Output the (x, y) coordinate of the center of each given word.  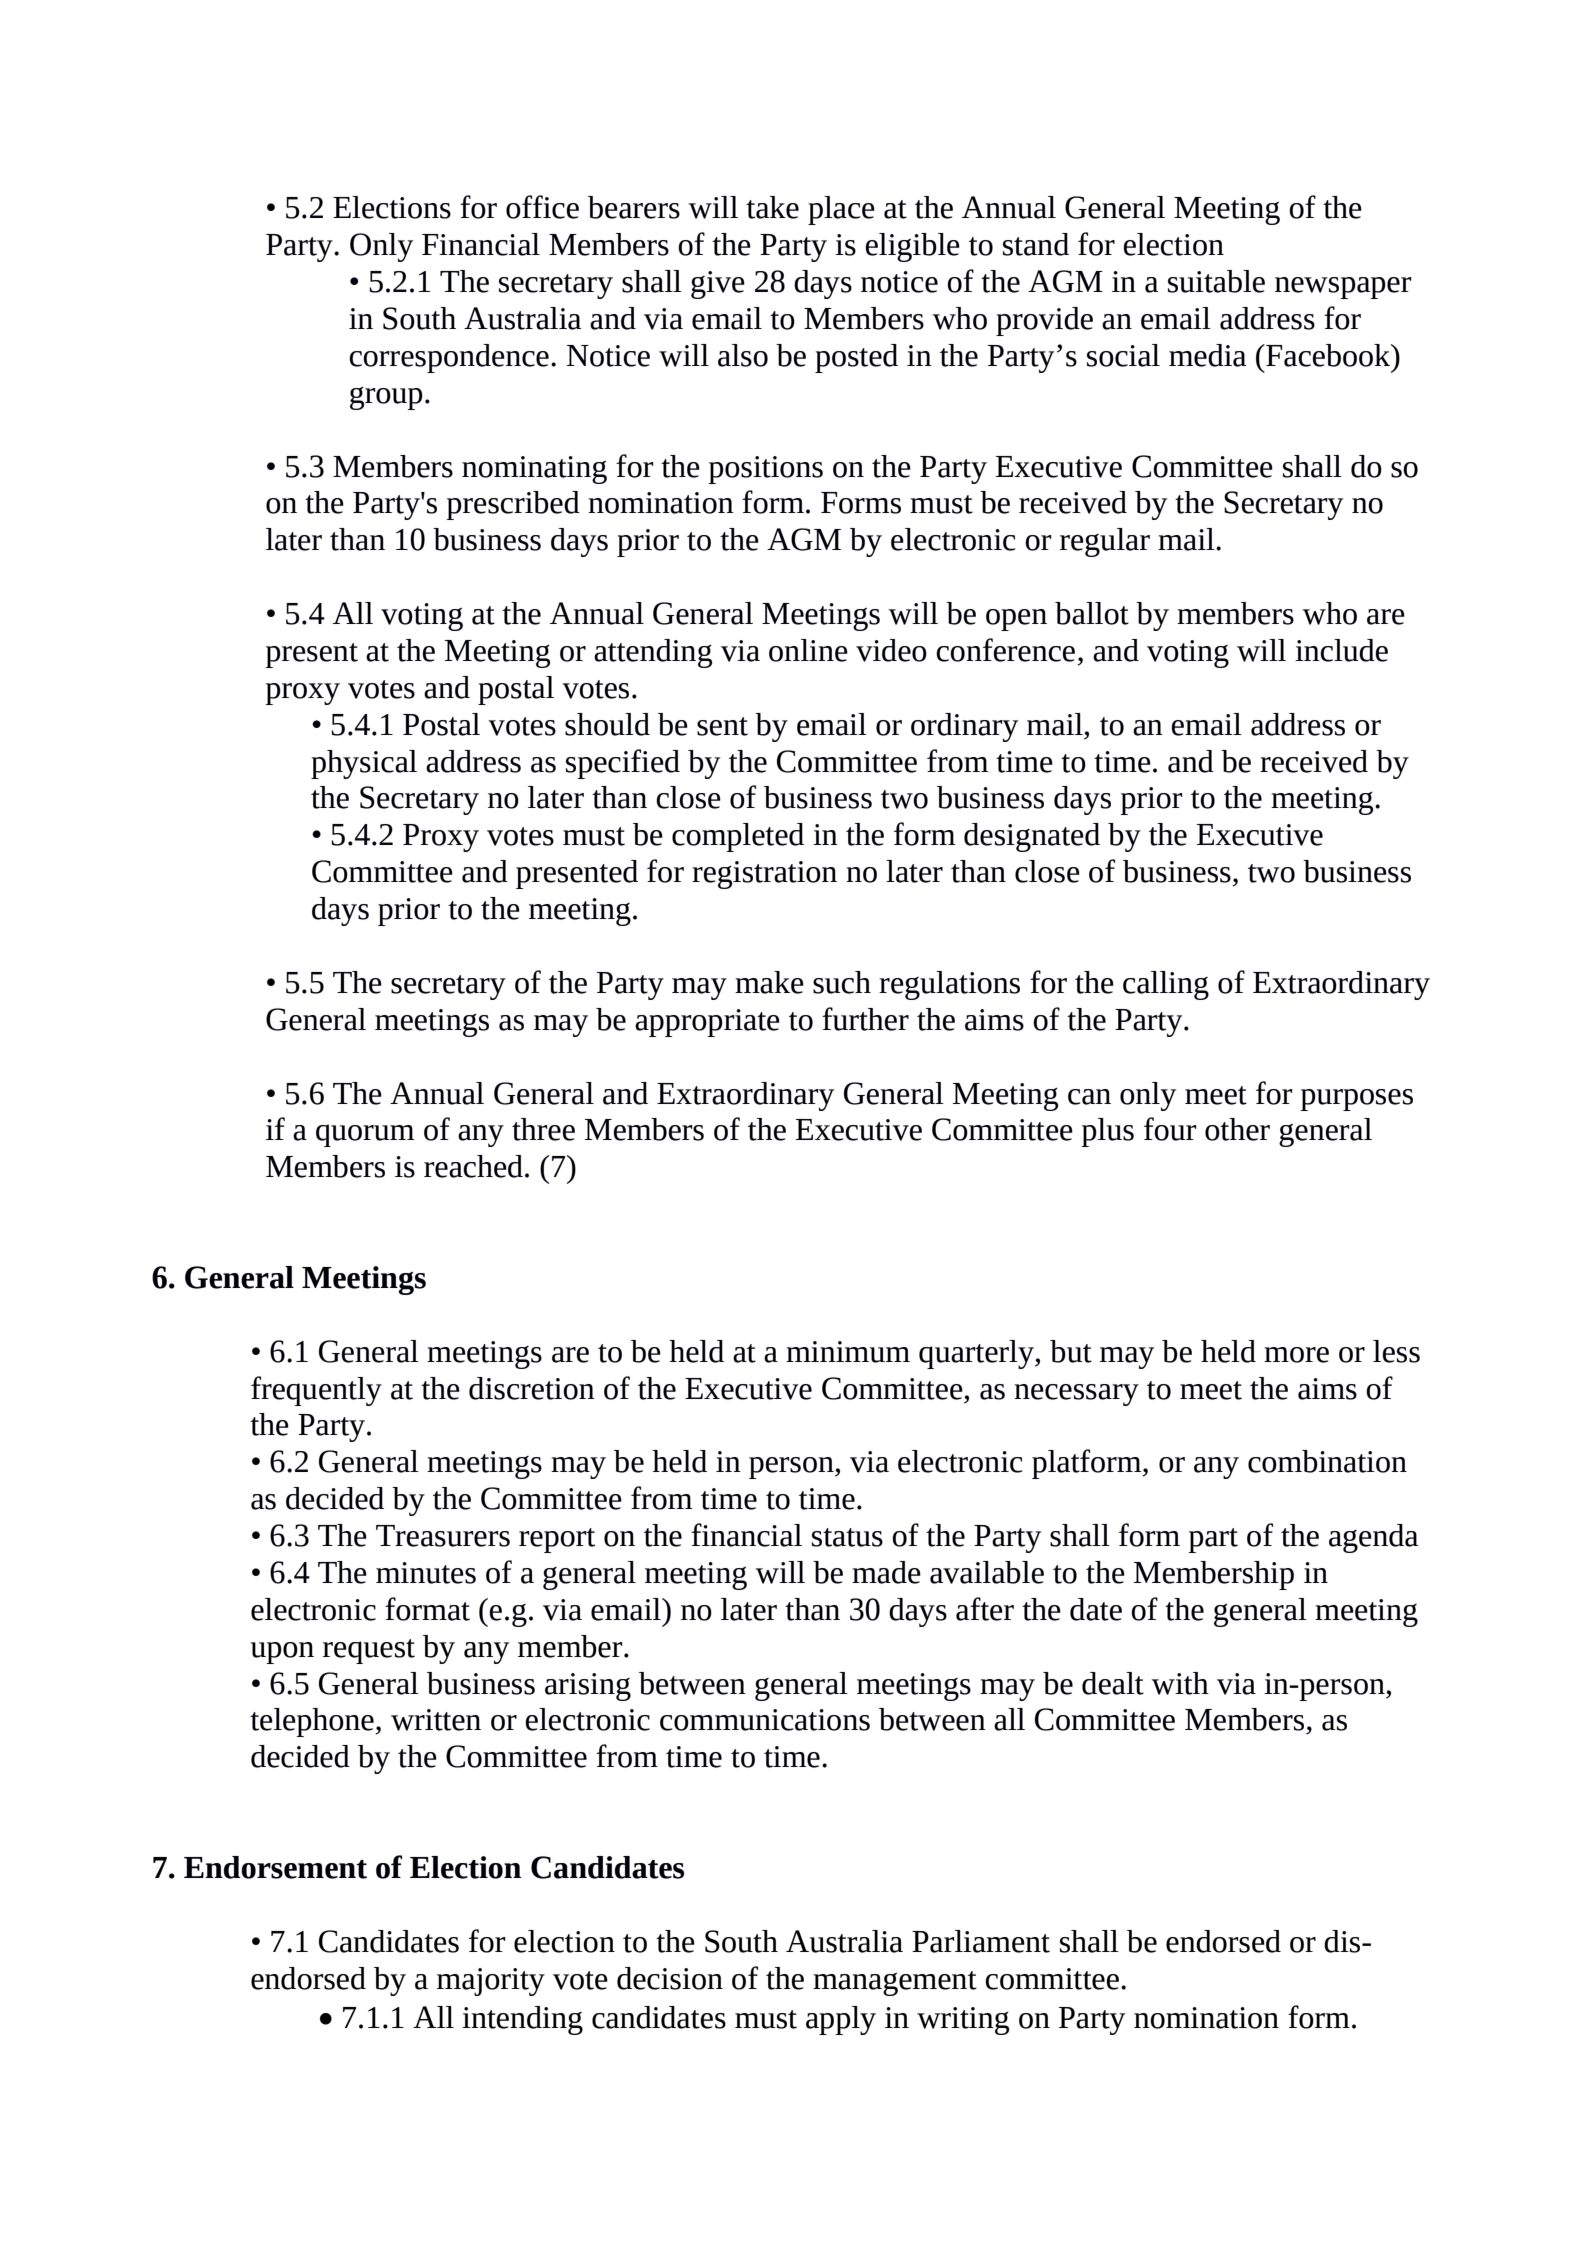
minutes (426, 1573)
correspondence (449, 358)
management (895, 1983)
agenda (1373, 1538)
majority (491, 1982)
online (808, 650)
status (847, 1537)
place (841, 210)
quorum (365, 1135)
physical (364, 764)
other (1237, 1129)
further (865, 1019)
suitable (1216, 281)
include (1341, 650)
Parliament (981, 1941)
